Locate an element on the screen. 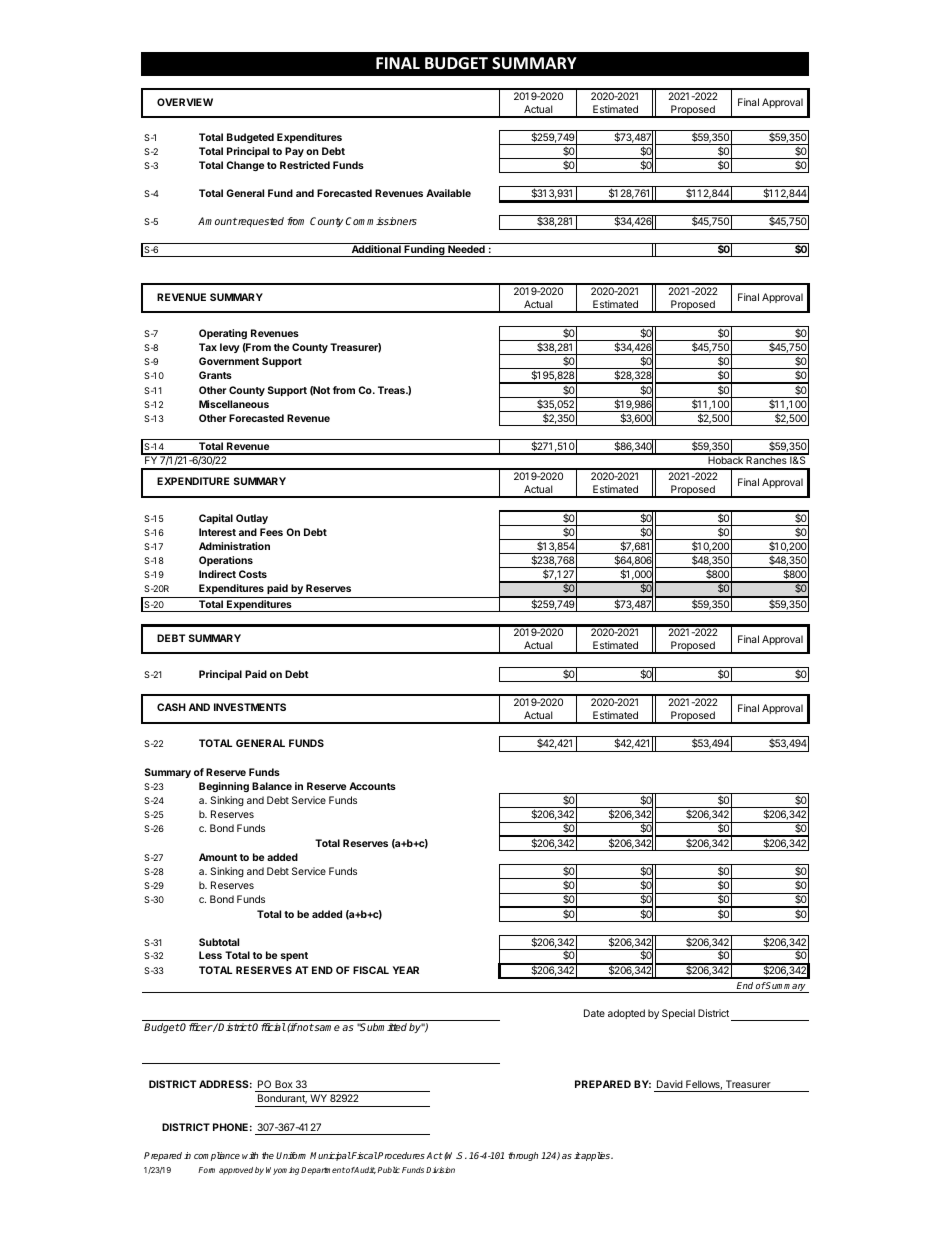  Available is located at coordinates (448, 193).
